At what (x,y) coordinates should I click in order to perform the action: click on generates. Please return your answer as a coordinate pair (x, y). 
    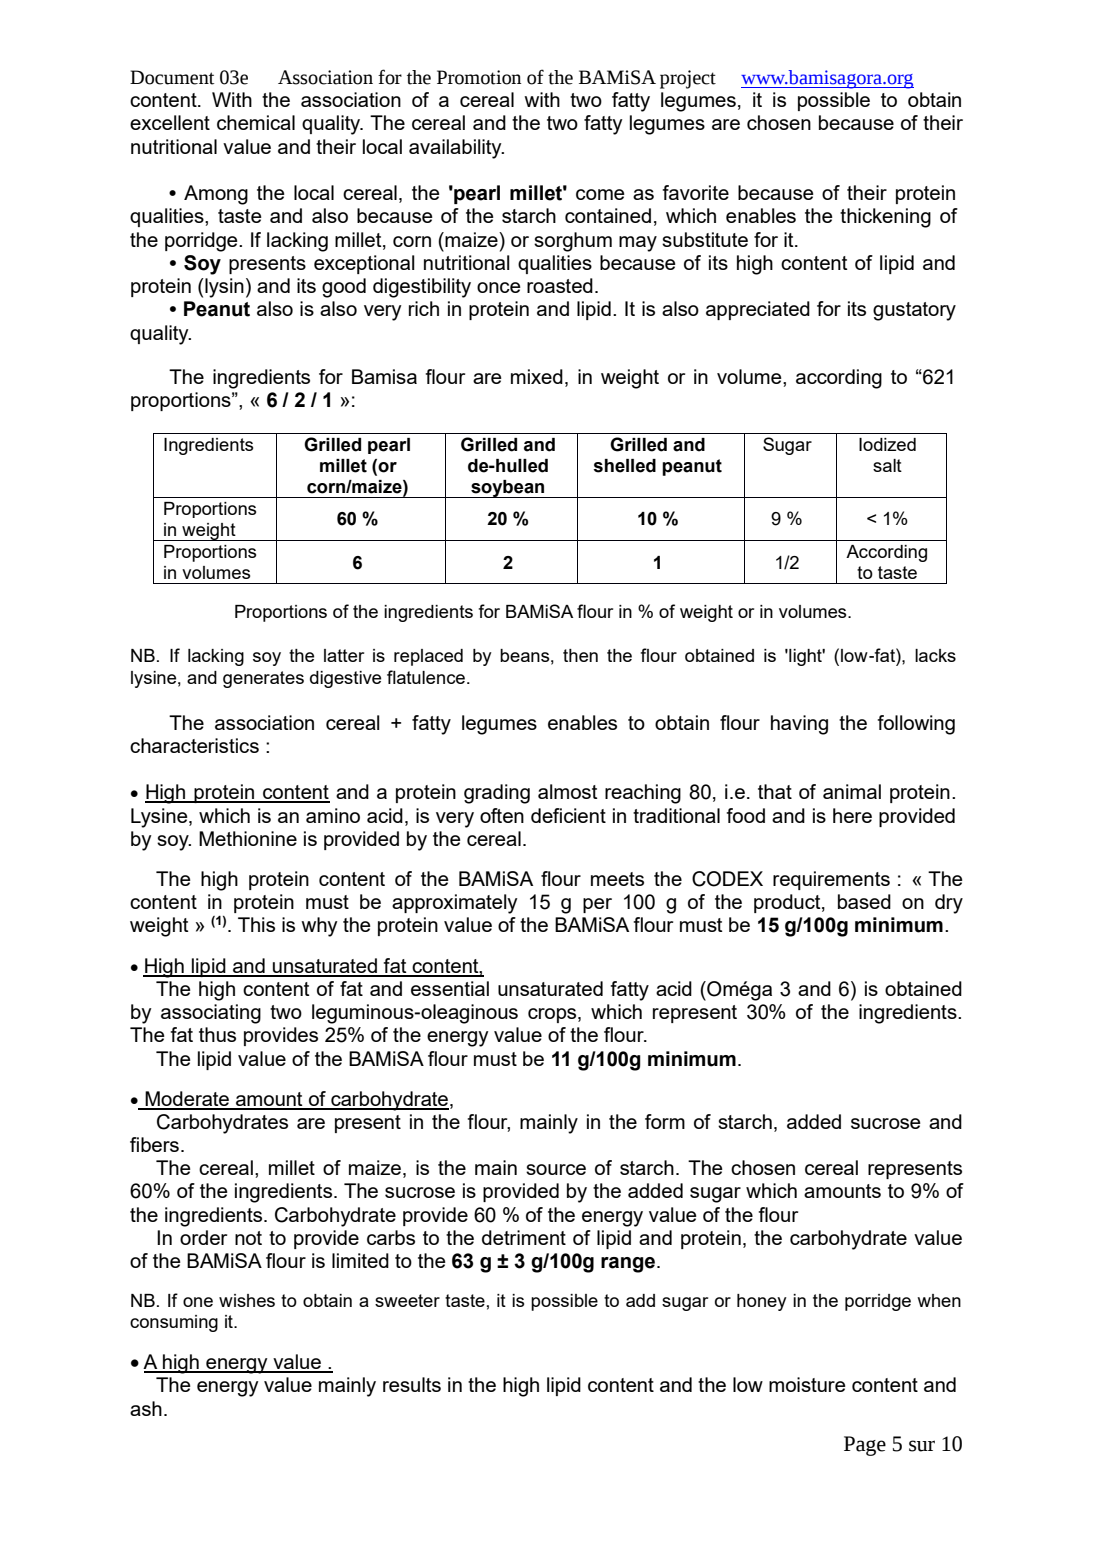
    Looking at the image, I should click on (263, 679).
